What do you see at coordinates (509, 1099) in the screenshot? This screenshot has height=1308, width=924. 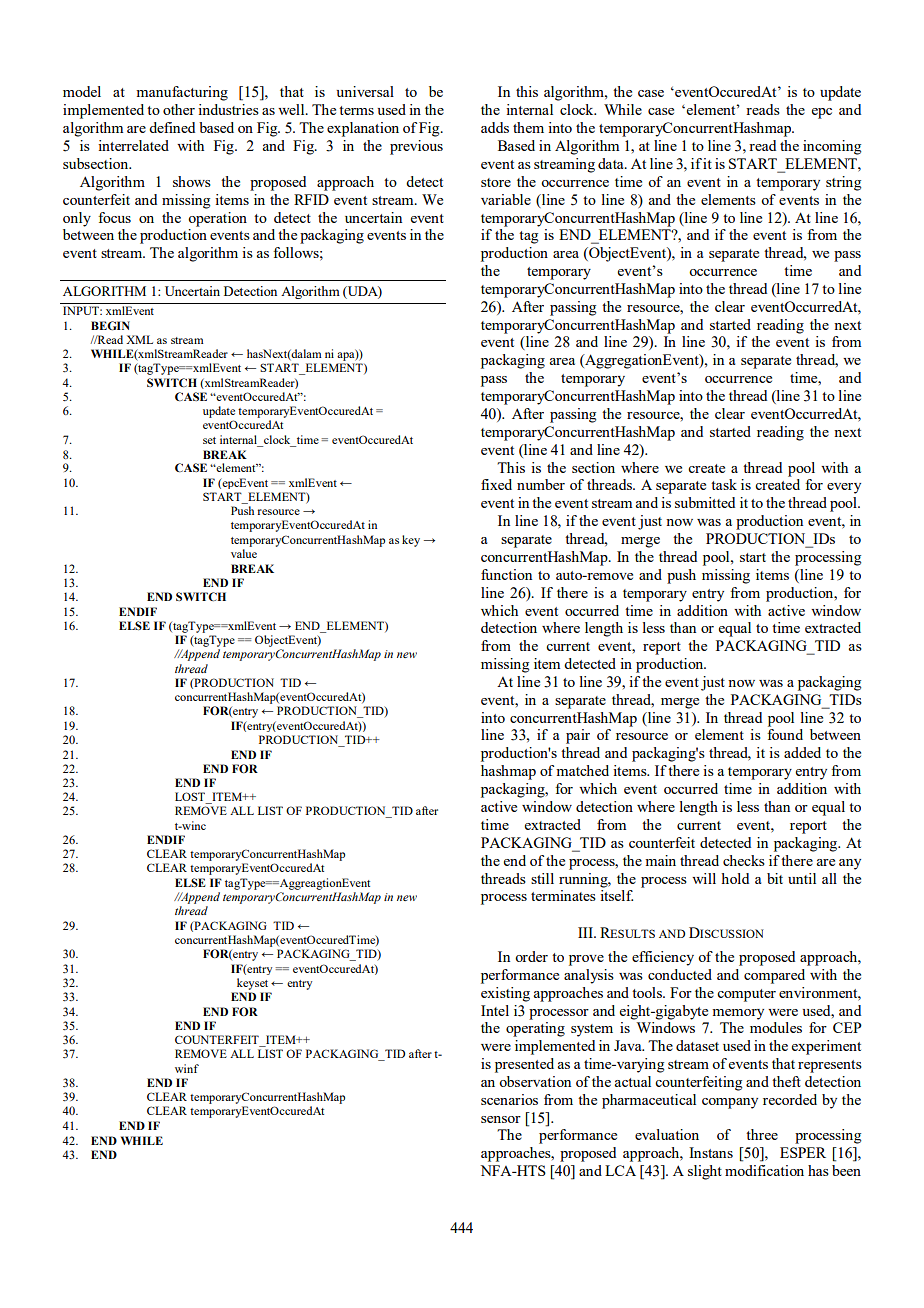 I see `scenarios` at bounding box center [509, 1099].
